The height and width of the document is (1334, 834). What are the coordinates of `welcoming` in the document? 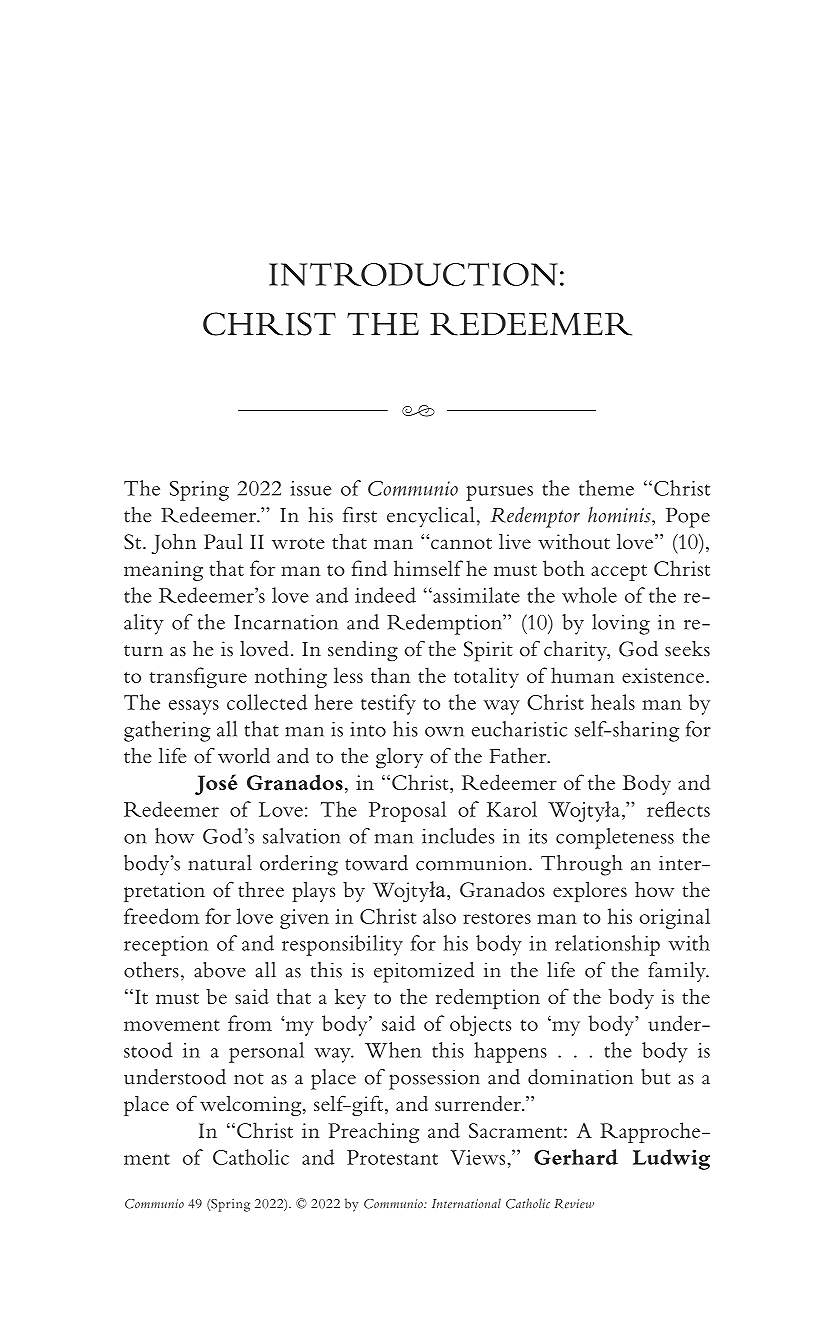 It's located at (252, 1105).
